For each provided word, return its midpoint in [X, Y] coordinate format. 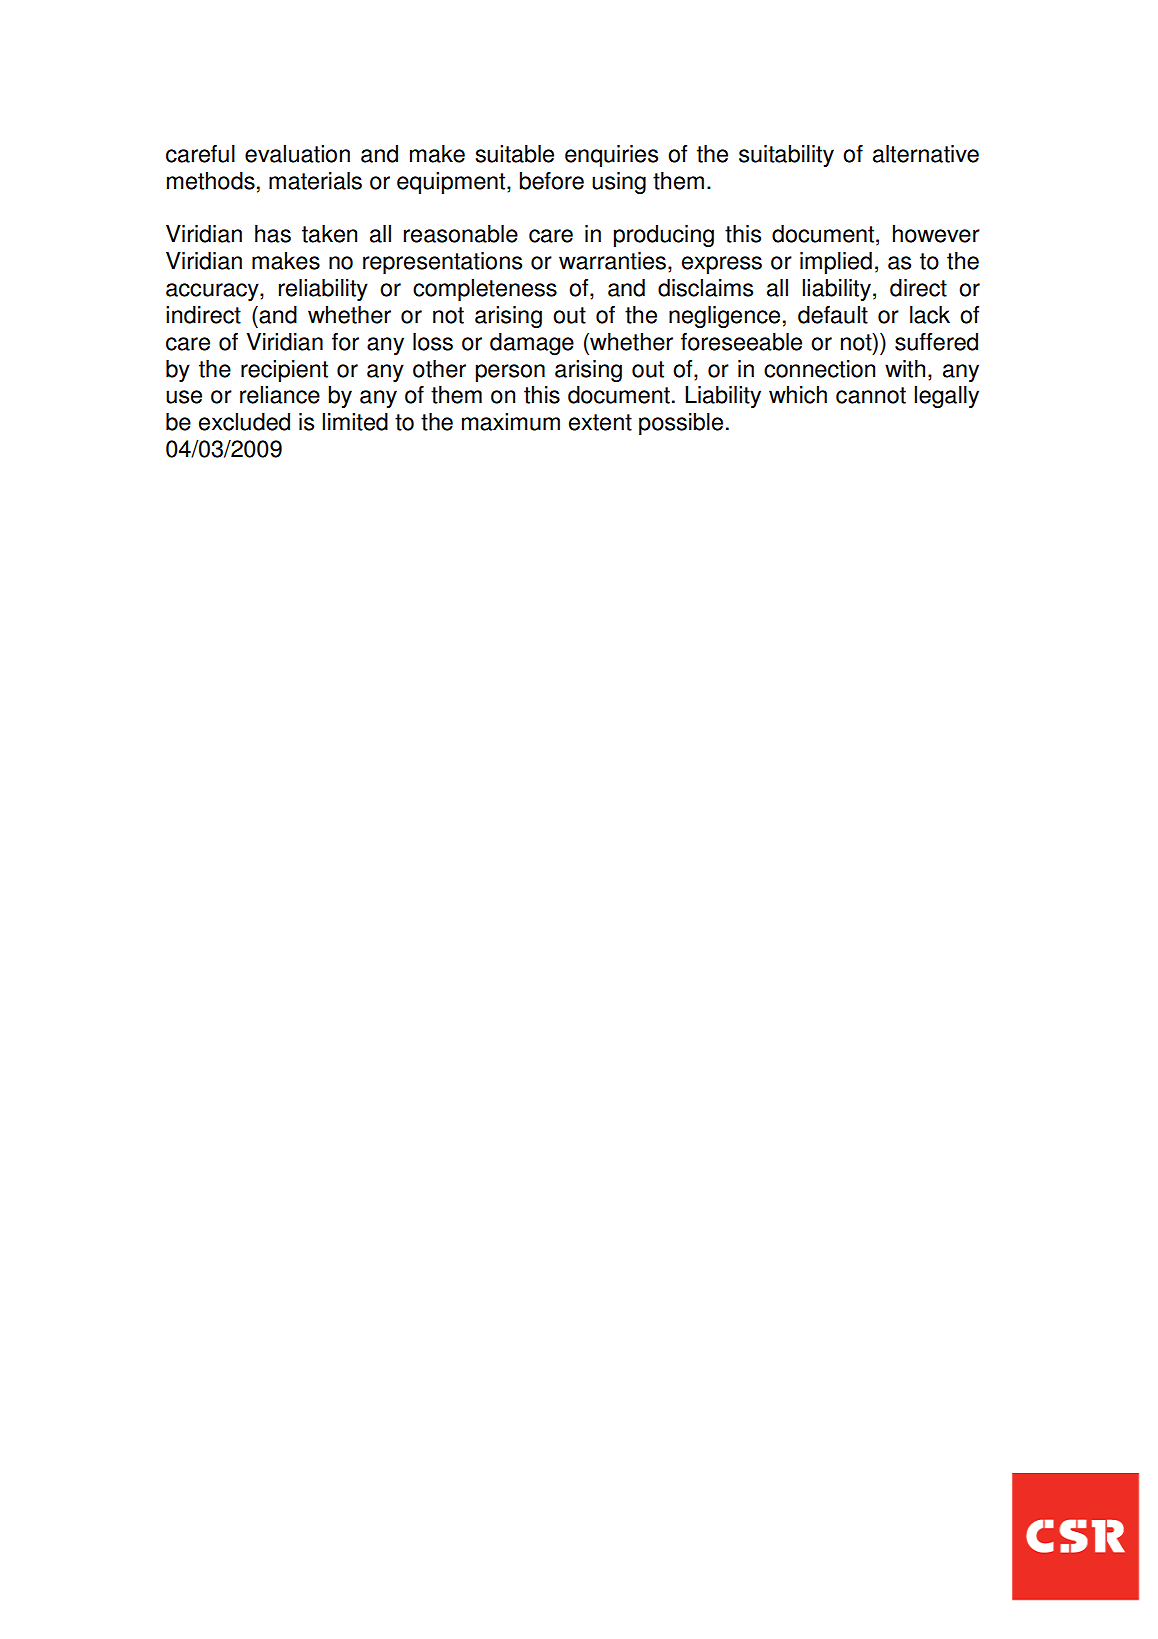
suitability [786, 156]
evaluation [297, 154]
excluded [244, 422]
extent [600, 422]
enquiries [611, 156]
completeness [485, 290]
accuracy [213, 292]
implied [836, 263]
